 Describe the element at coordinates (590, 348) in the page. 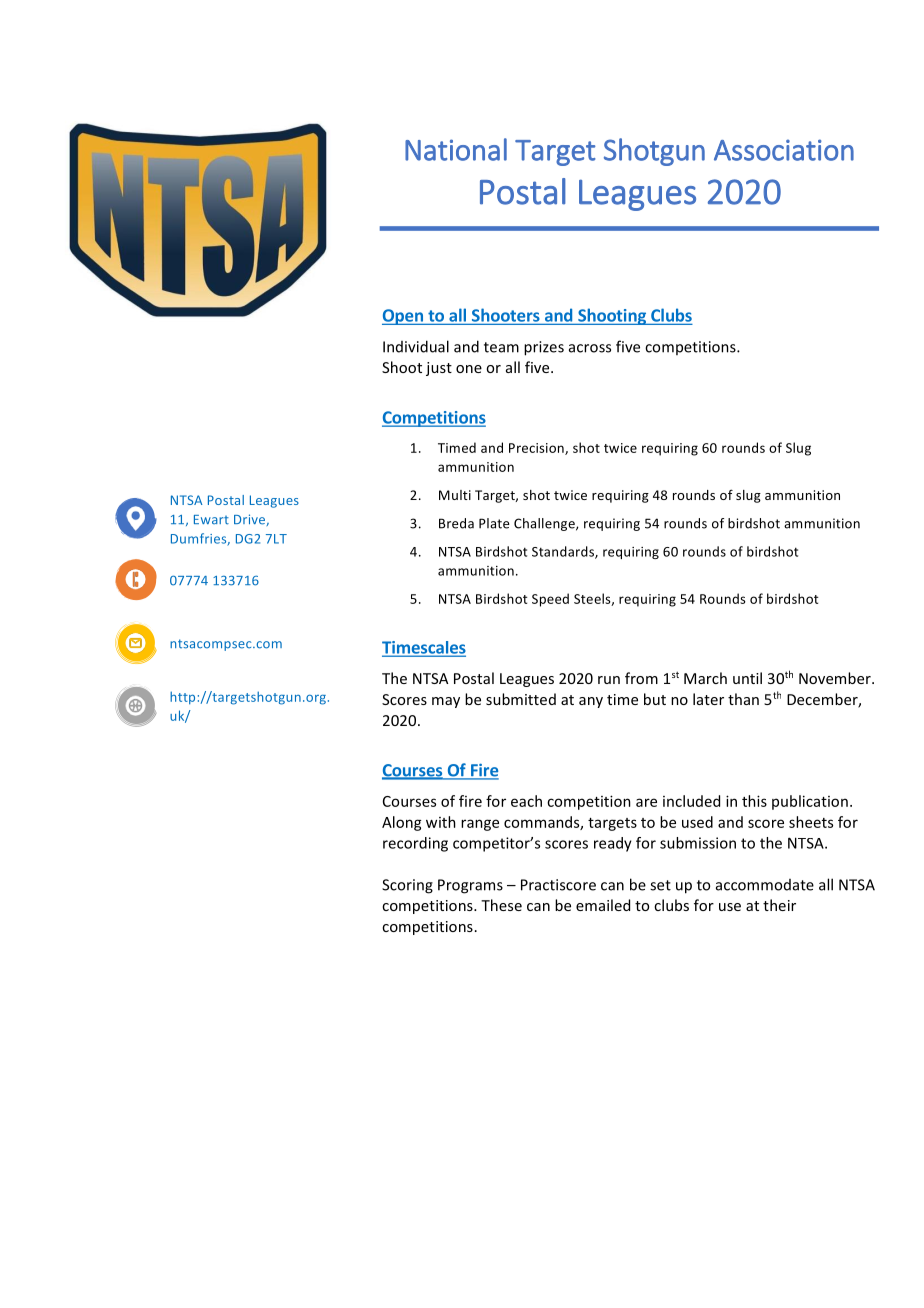

I see `across` at that location.
